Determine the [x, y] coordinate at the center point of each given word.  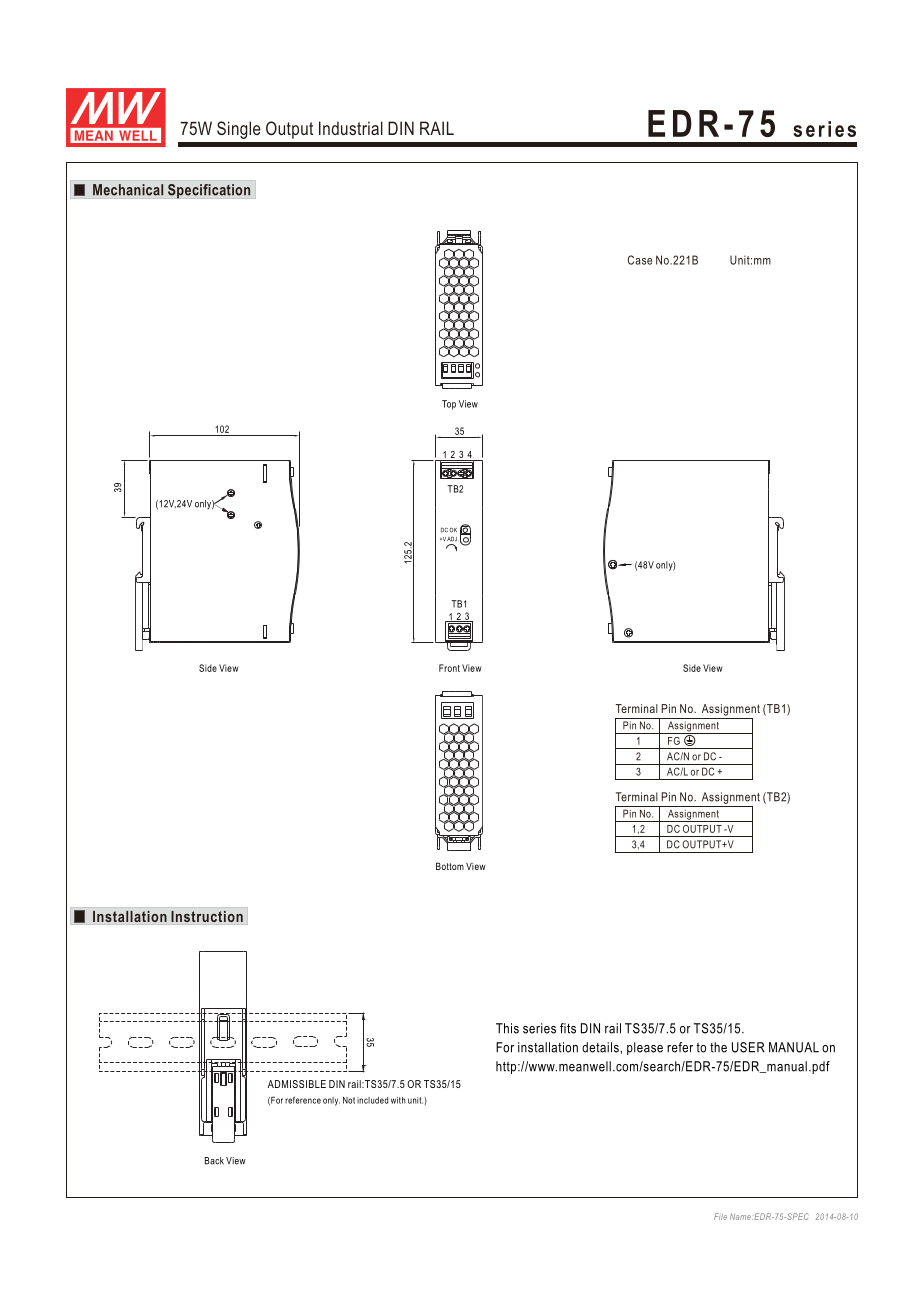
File [720, 1216]
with [398, 1100]
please [645, 1048]
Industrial [351, 128]
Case [640, 260]
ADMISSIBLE [297, 1084]
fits [568, 1028]
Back [214, 1161]
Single [239, 130]
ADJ [453, 539]
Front [449, 668]
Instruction [207, 917]
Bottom [450, 866]
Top [449, 405]
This [507, 1028]
